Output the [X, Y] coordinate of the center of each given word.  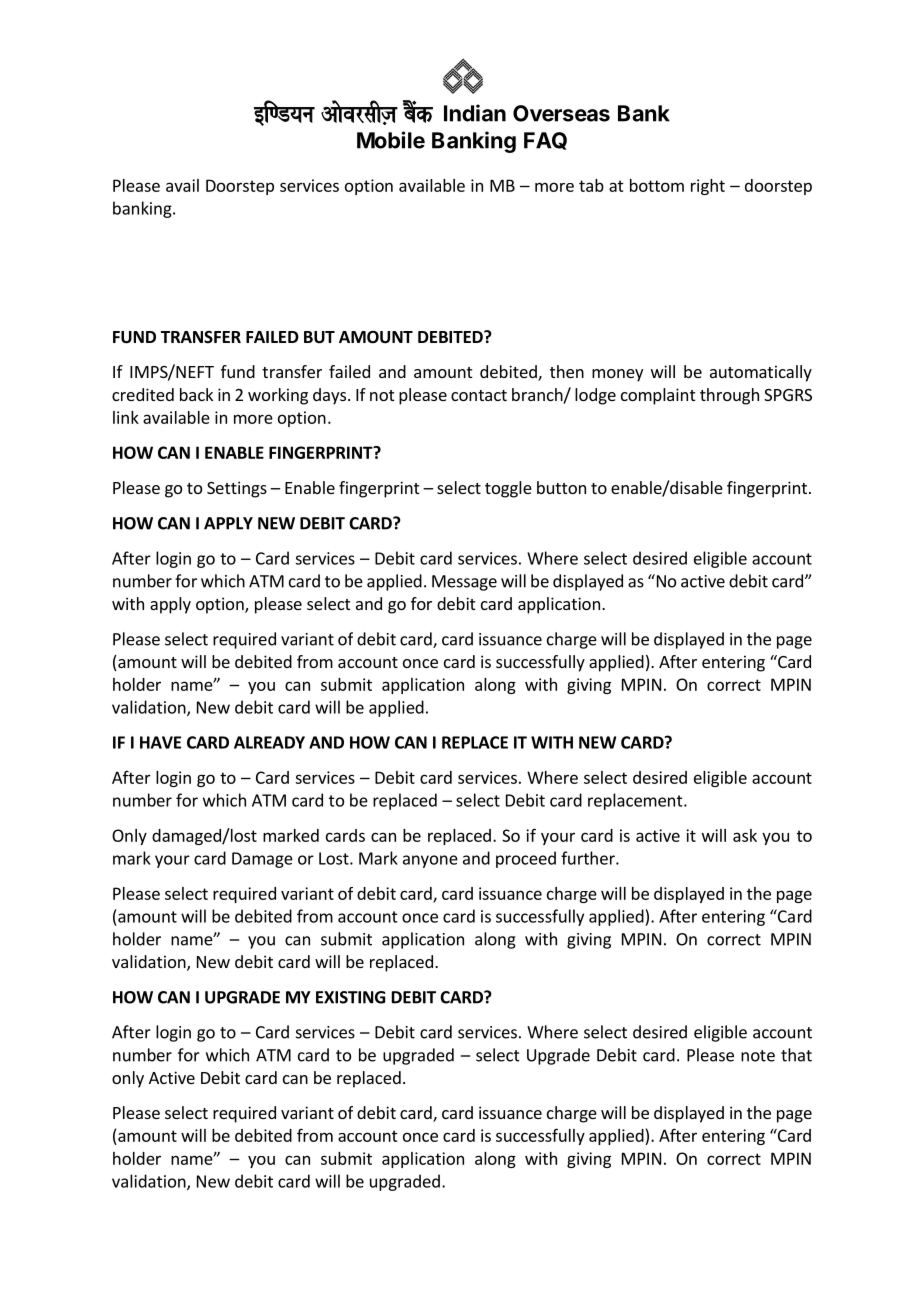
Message [464, 583]
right [708, 187]
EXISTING [350, 997]
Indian [475, 113]
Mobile [391, 140]
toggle [508, 489]
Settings [237, 489]
